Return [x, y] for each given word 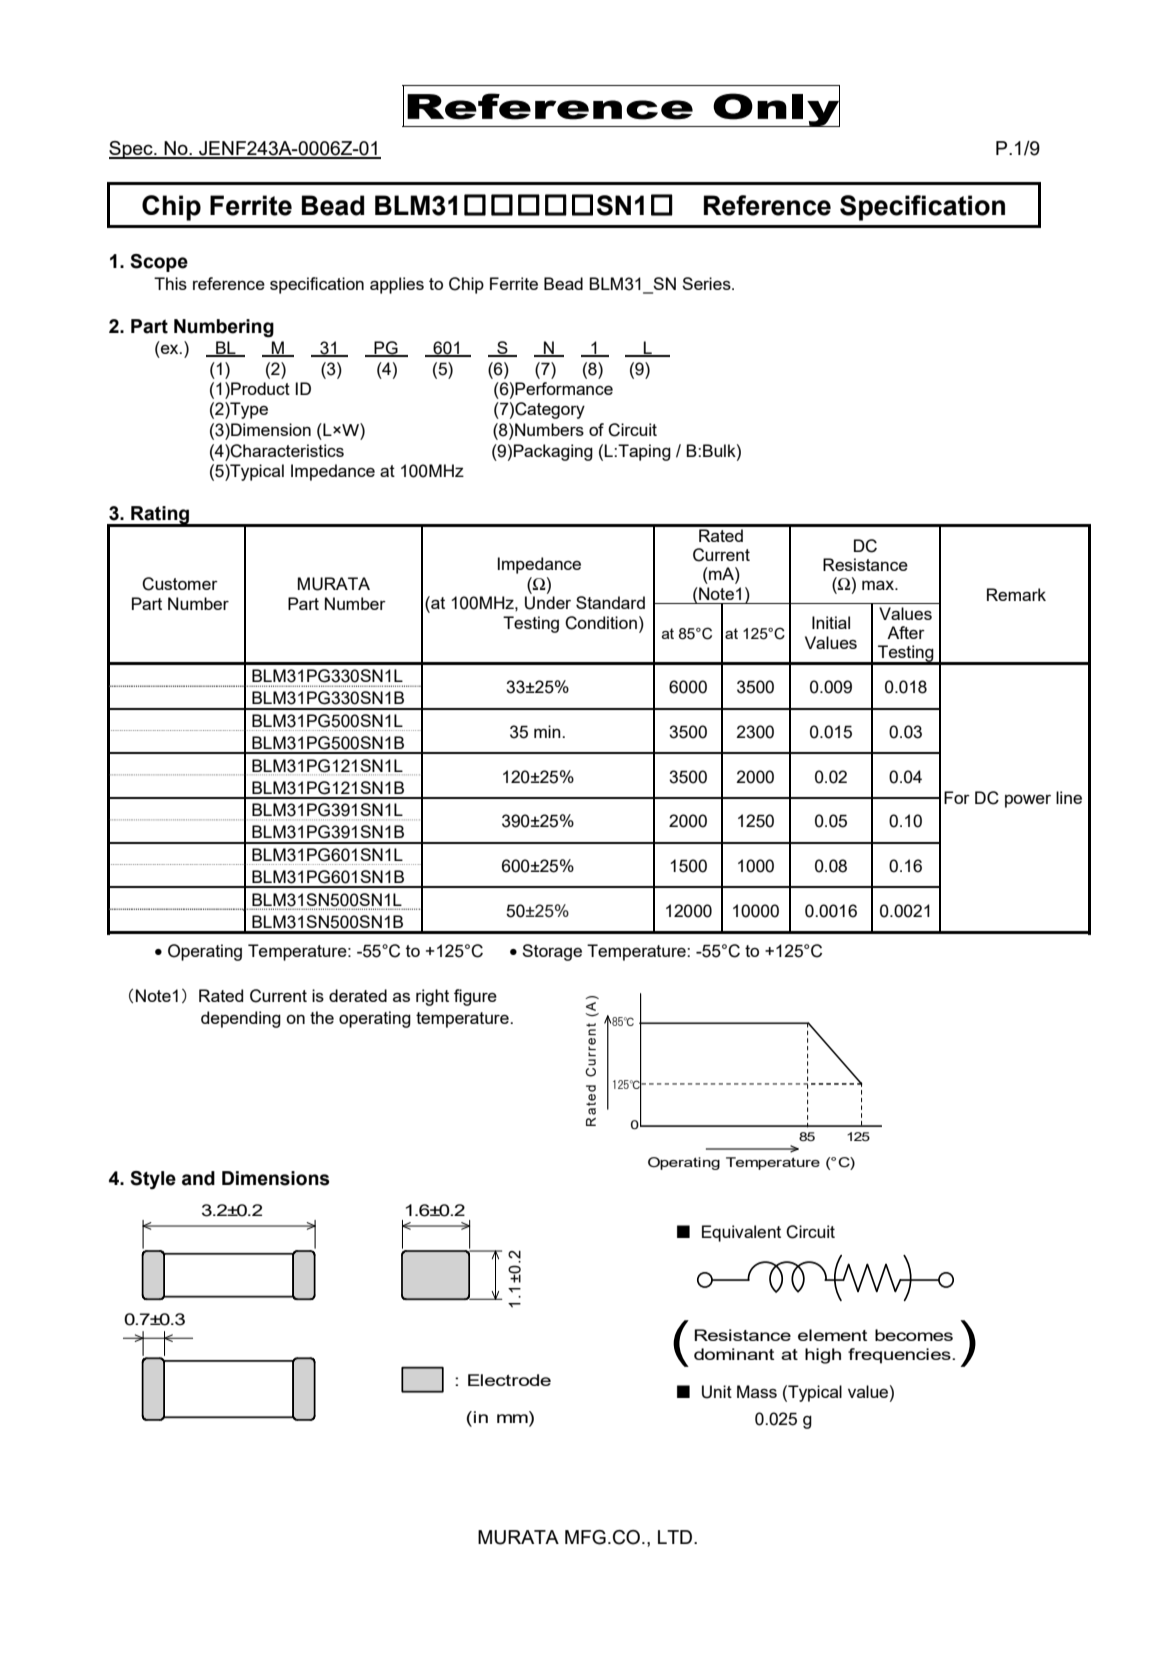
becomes [914, 1335]
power [1028, 801]
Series [707, 283]
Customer [180, 584]
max [879, 585]
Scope [159, 263]
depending [241, 1019]
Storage [552, 952]
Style [153, 1180]
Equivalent [741, 1233]
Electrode [509, 1380]
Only [775, 109]
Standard [610, 602]
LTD [676, 1537]
